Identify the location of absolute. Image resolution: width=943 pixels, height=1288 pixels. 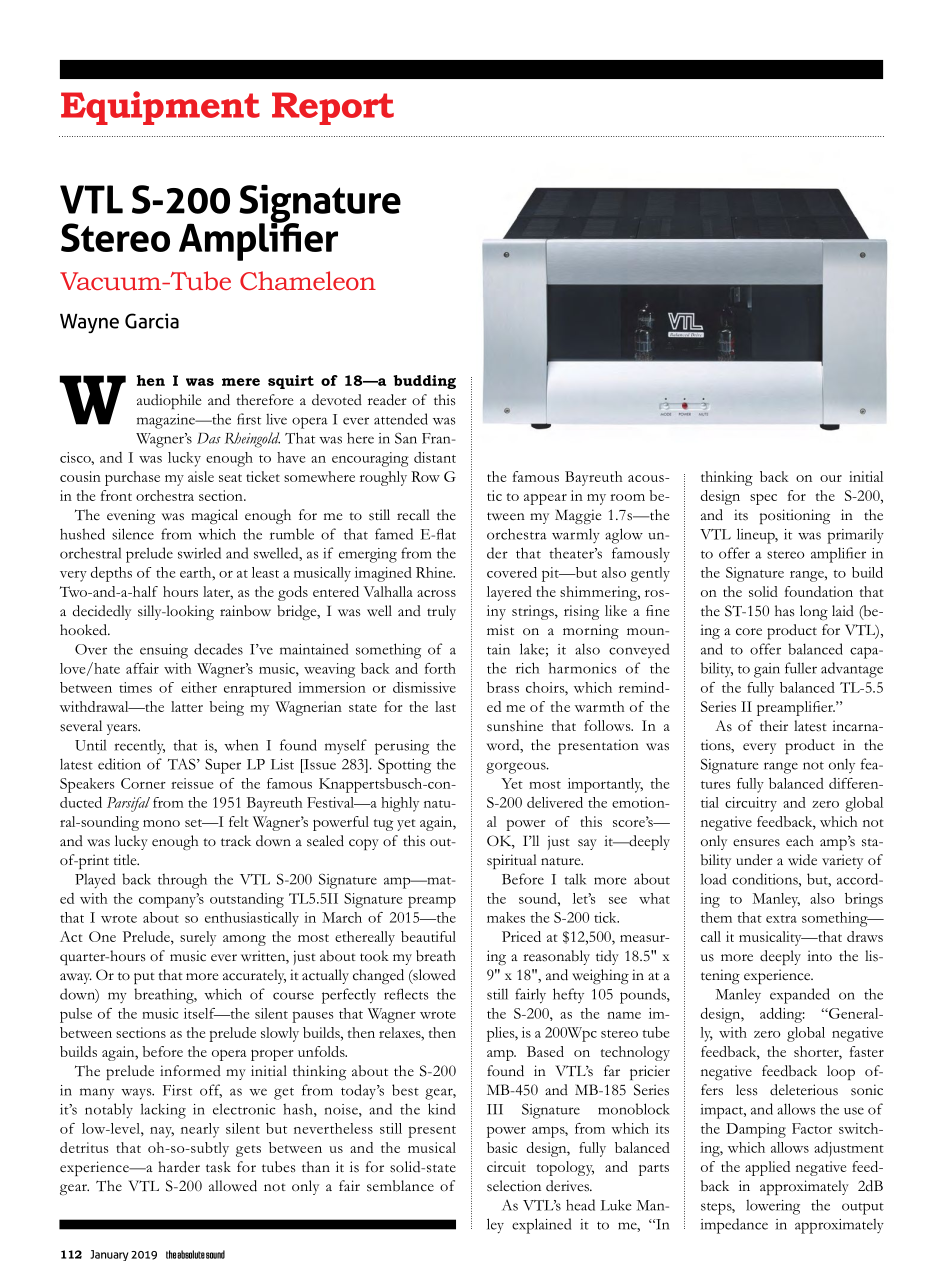
(191, 1254).
